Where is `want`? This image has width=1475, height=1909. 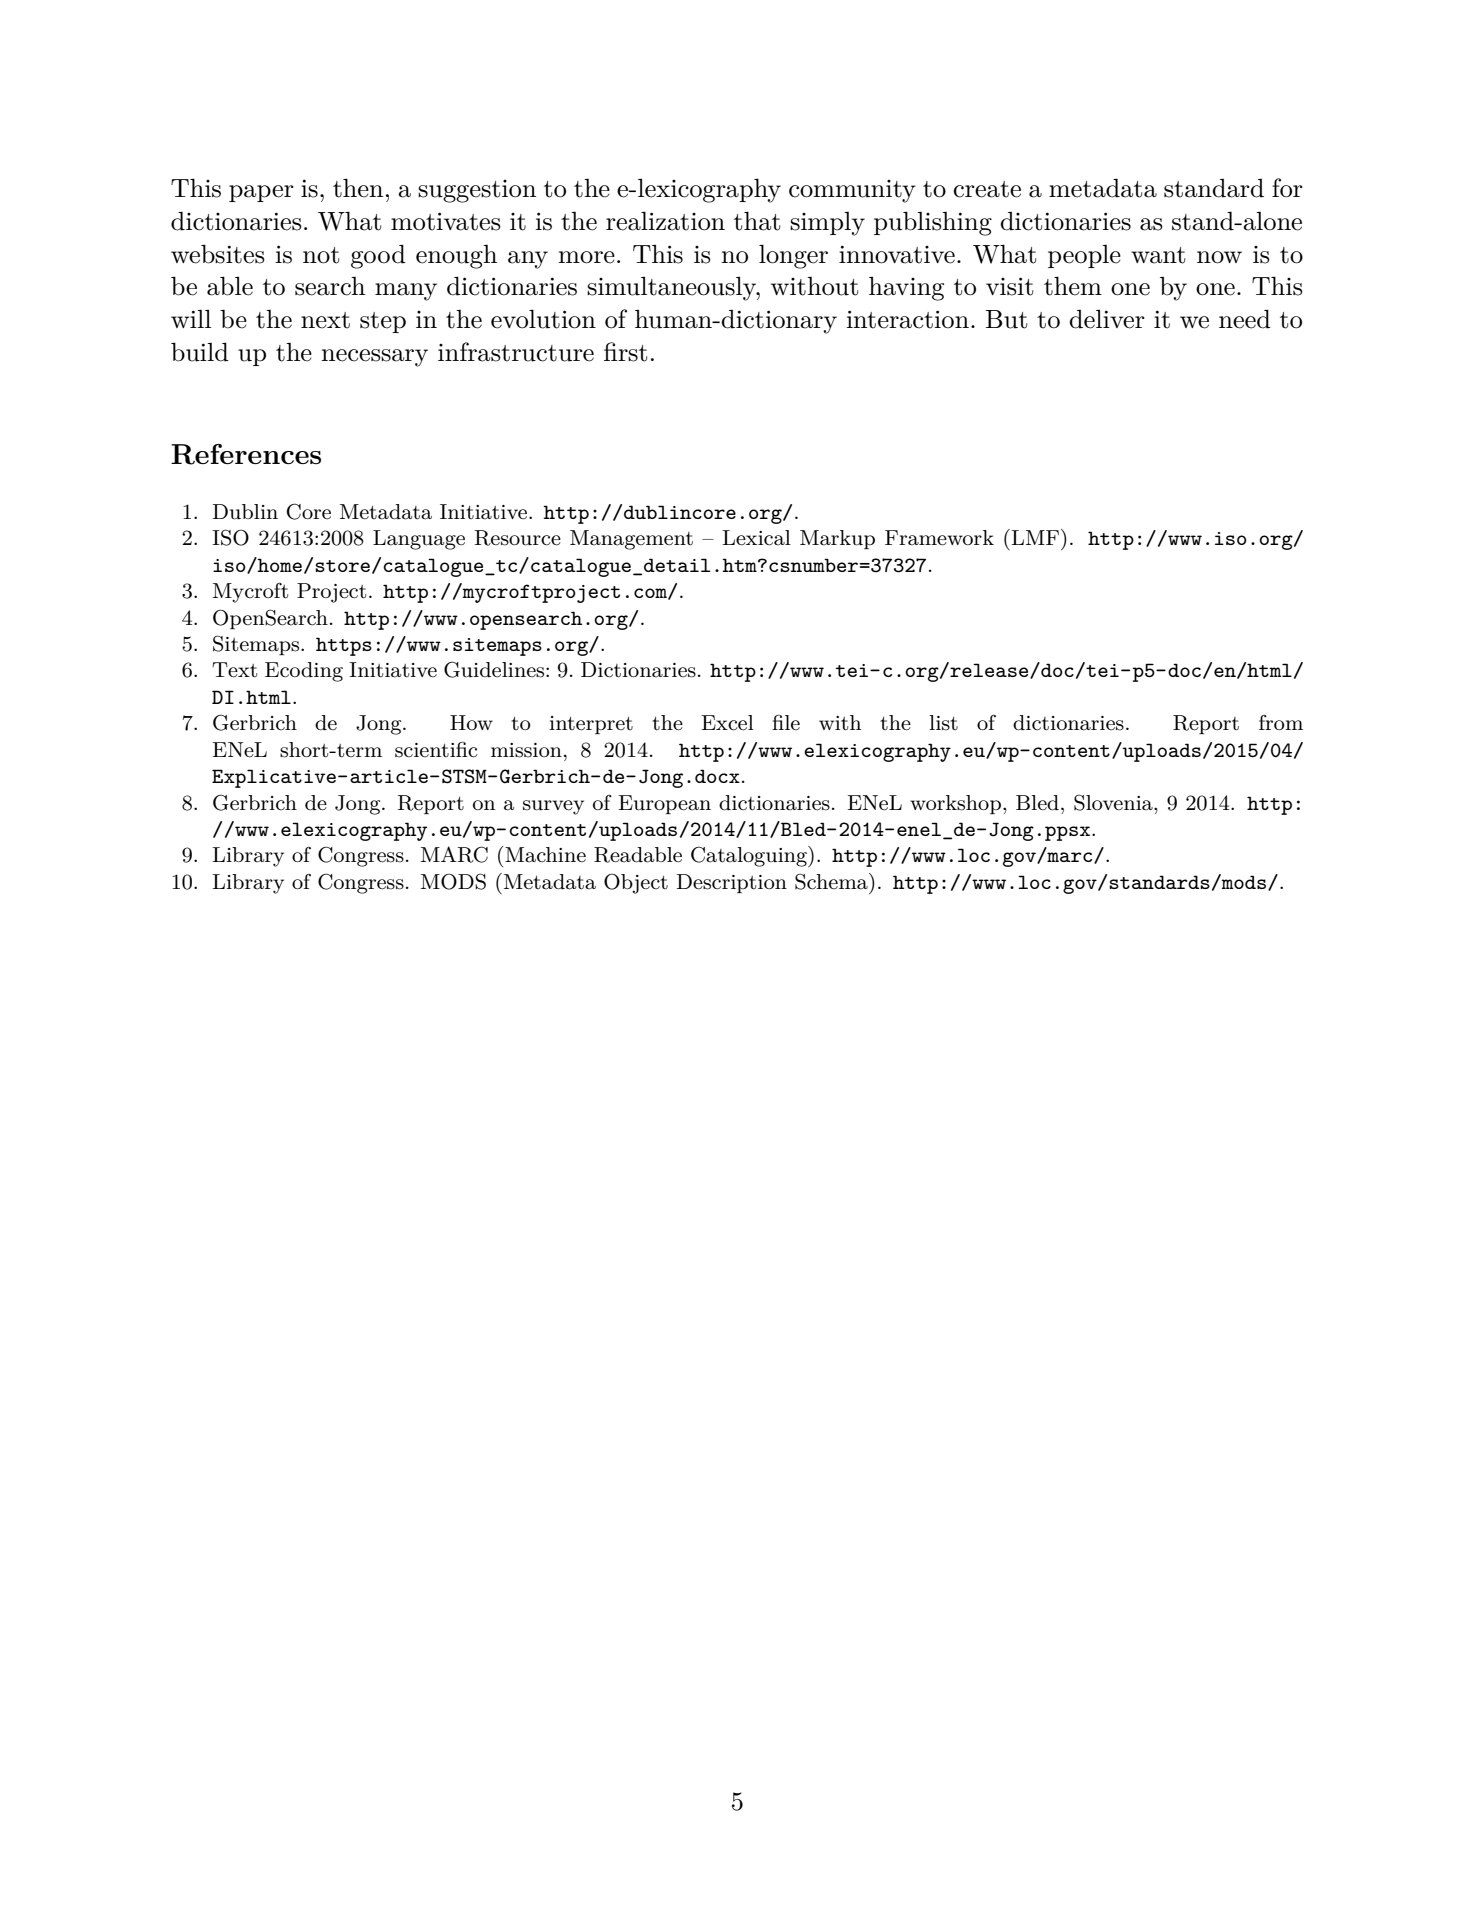 want is located at coordinates (1158, 255).
